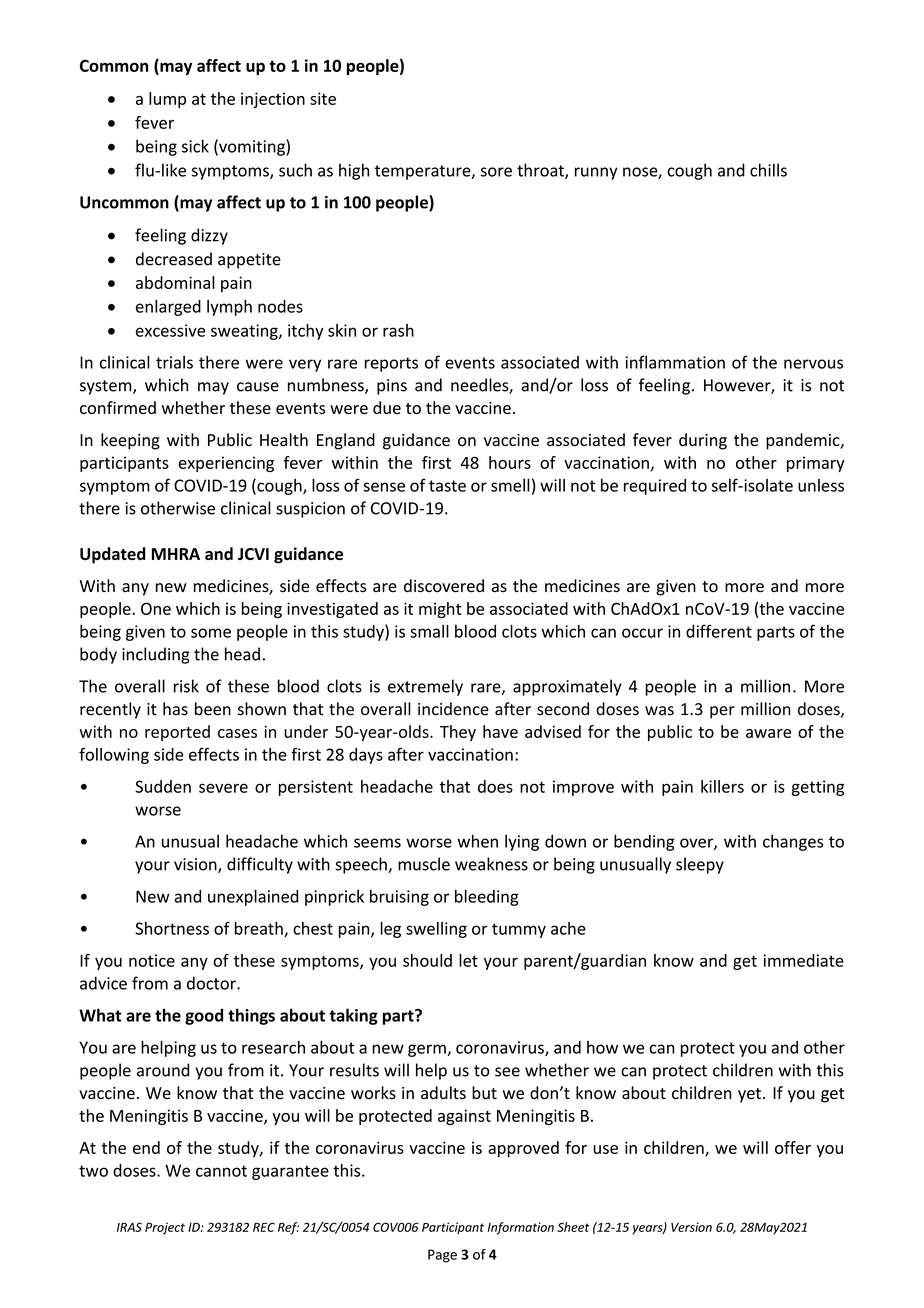 Image resolution: width=924 pixels, height=1308 pixels. What do you see at coordinates (496, 172) in the document?
I see `sore` at bounding box center [496, 172].
